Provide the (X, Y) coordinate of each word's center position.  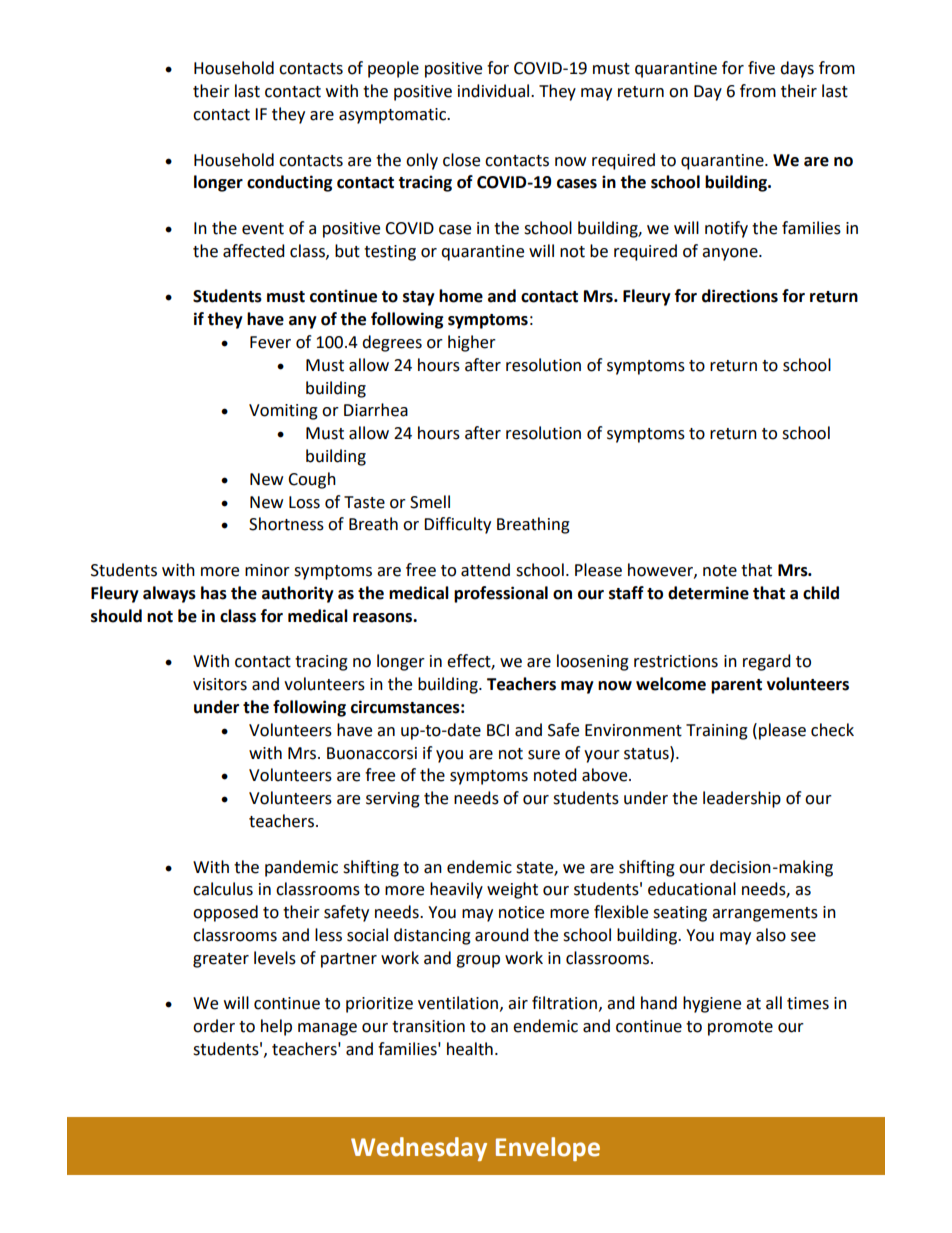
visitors (220, 684)
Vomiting (283, 412)
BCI (498, 730)
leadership (742, 799)
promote (740, 1028)
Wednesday (419, 1149)
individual (495, 91)
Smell (430, 502)
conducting (290, 183)
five (761, 68)
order (214, 1026)
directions (740, 296)
